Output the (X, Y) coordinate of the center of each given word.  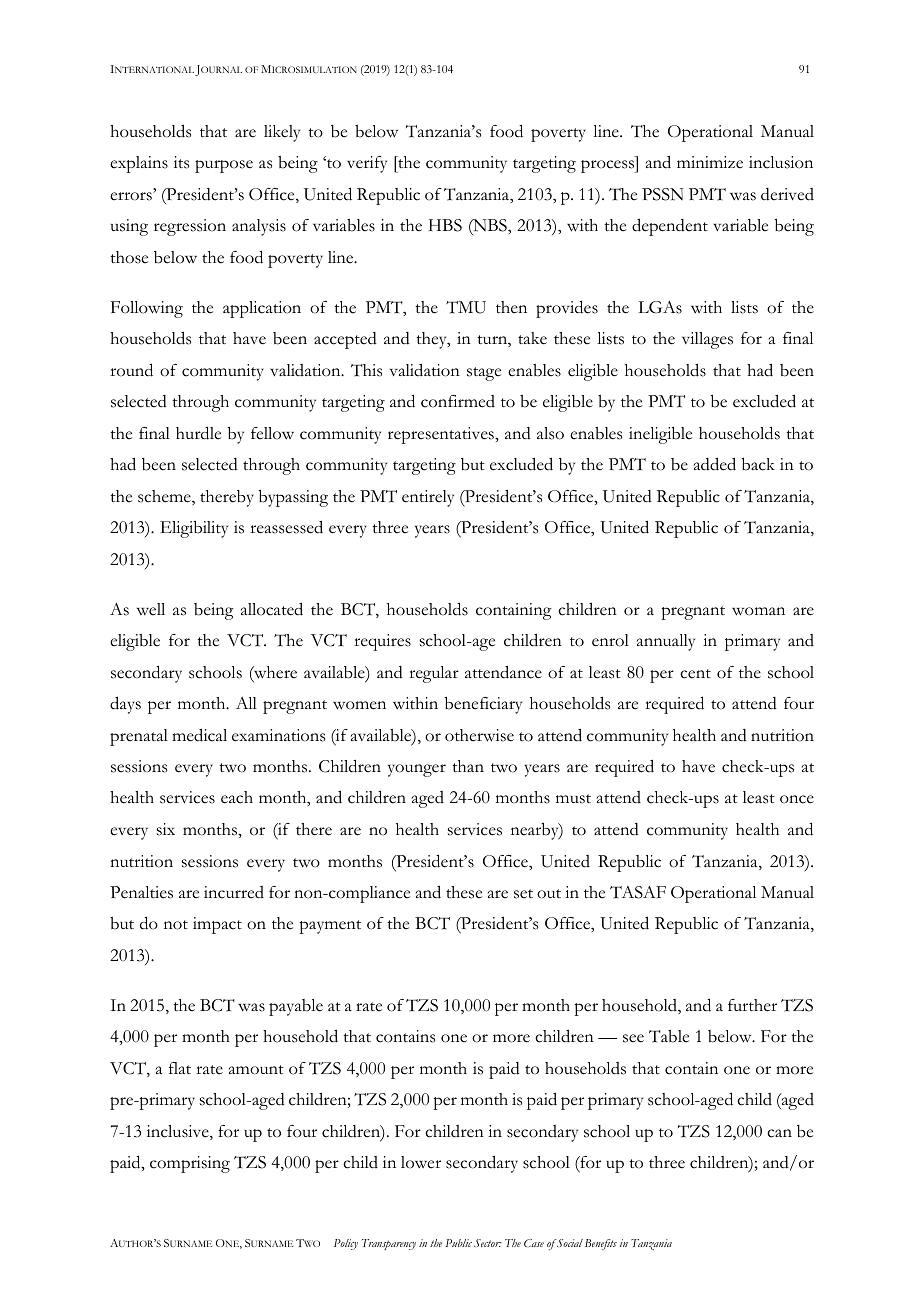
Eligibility (194, 529)
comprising (190, 1164)
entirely (428, 498)
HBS (445, 225)
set (523, 894)
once (797, 799)
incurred (234, 892)
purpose (224, 166)
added (715, 464)
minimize (710, 162)
